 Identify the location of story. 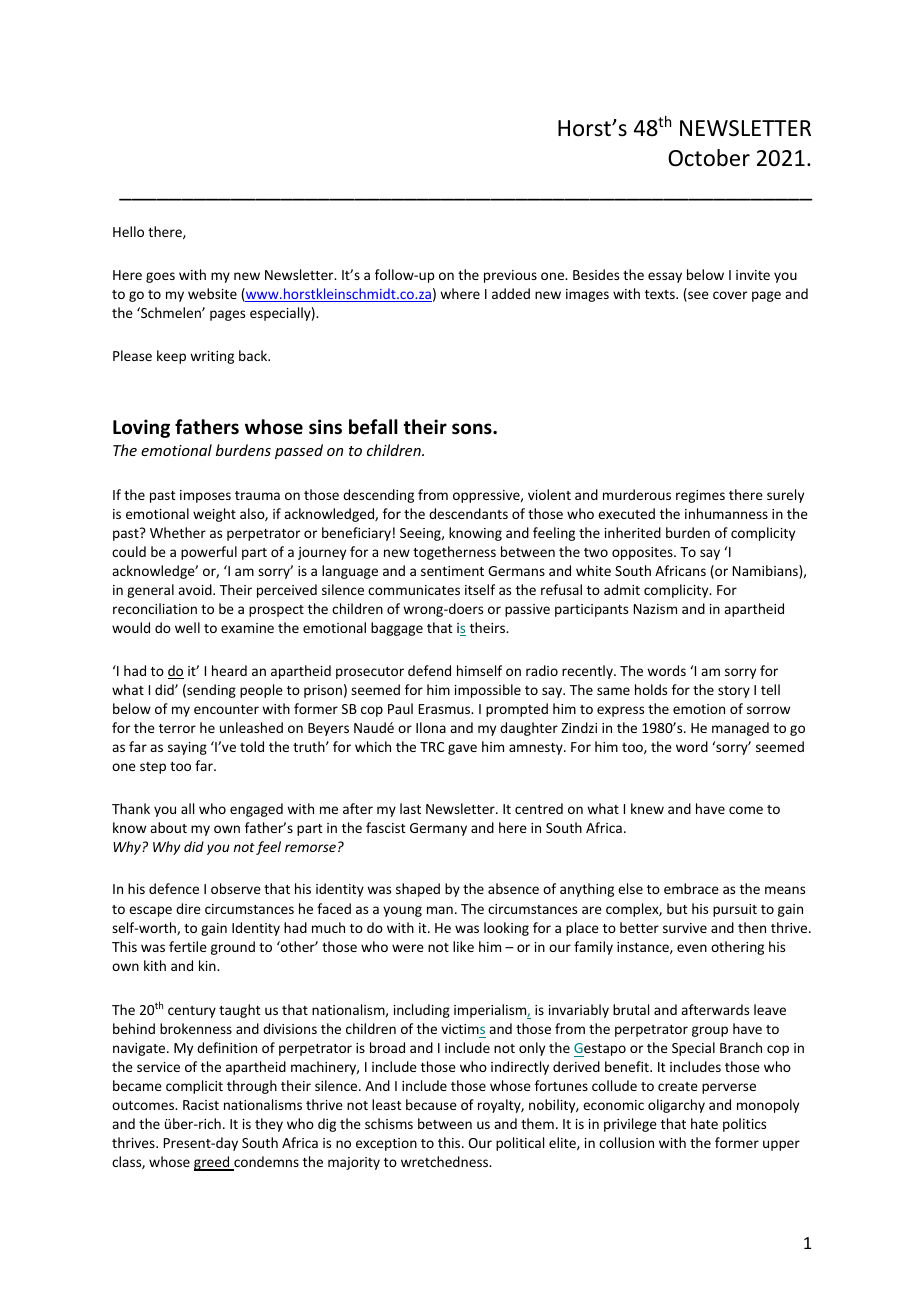
(734, 692).
